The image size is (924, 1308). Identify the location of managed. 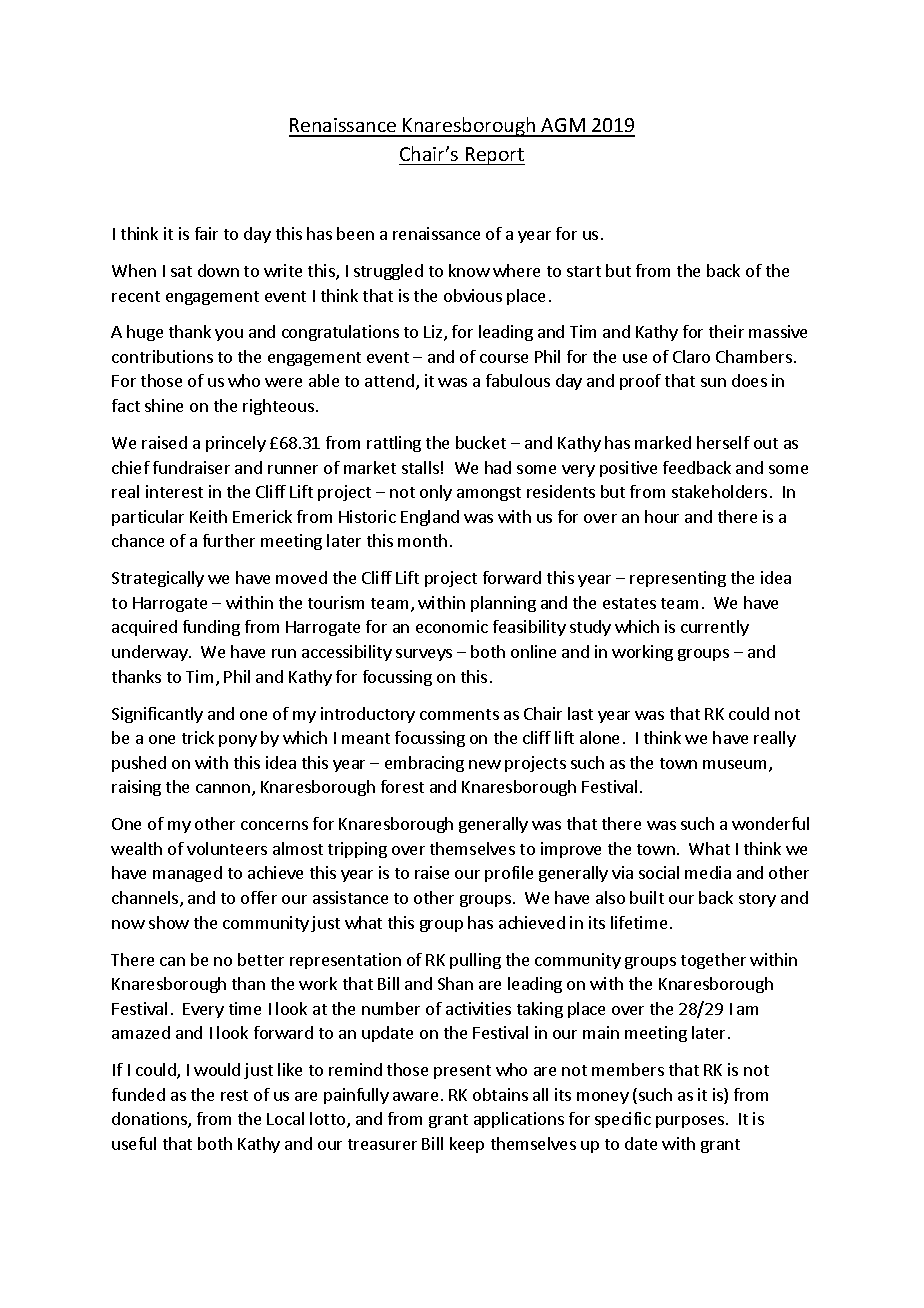
(187, 874).
